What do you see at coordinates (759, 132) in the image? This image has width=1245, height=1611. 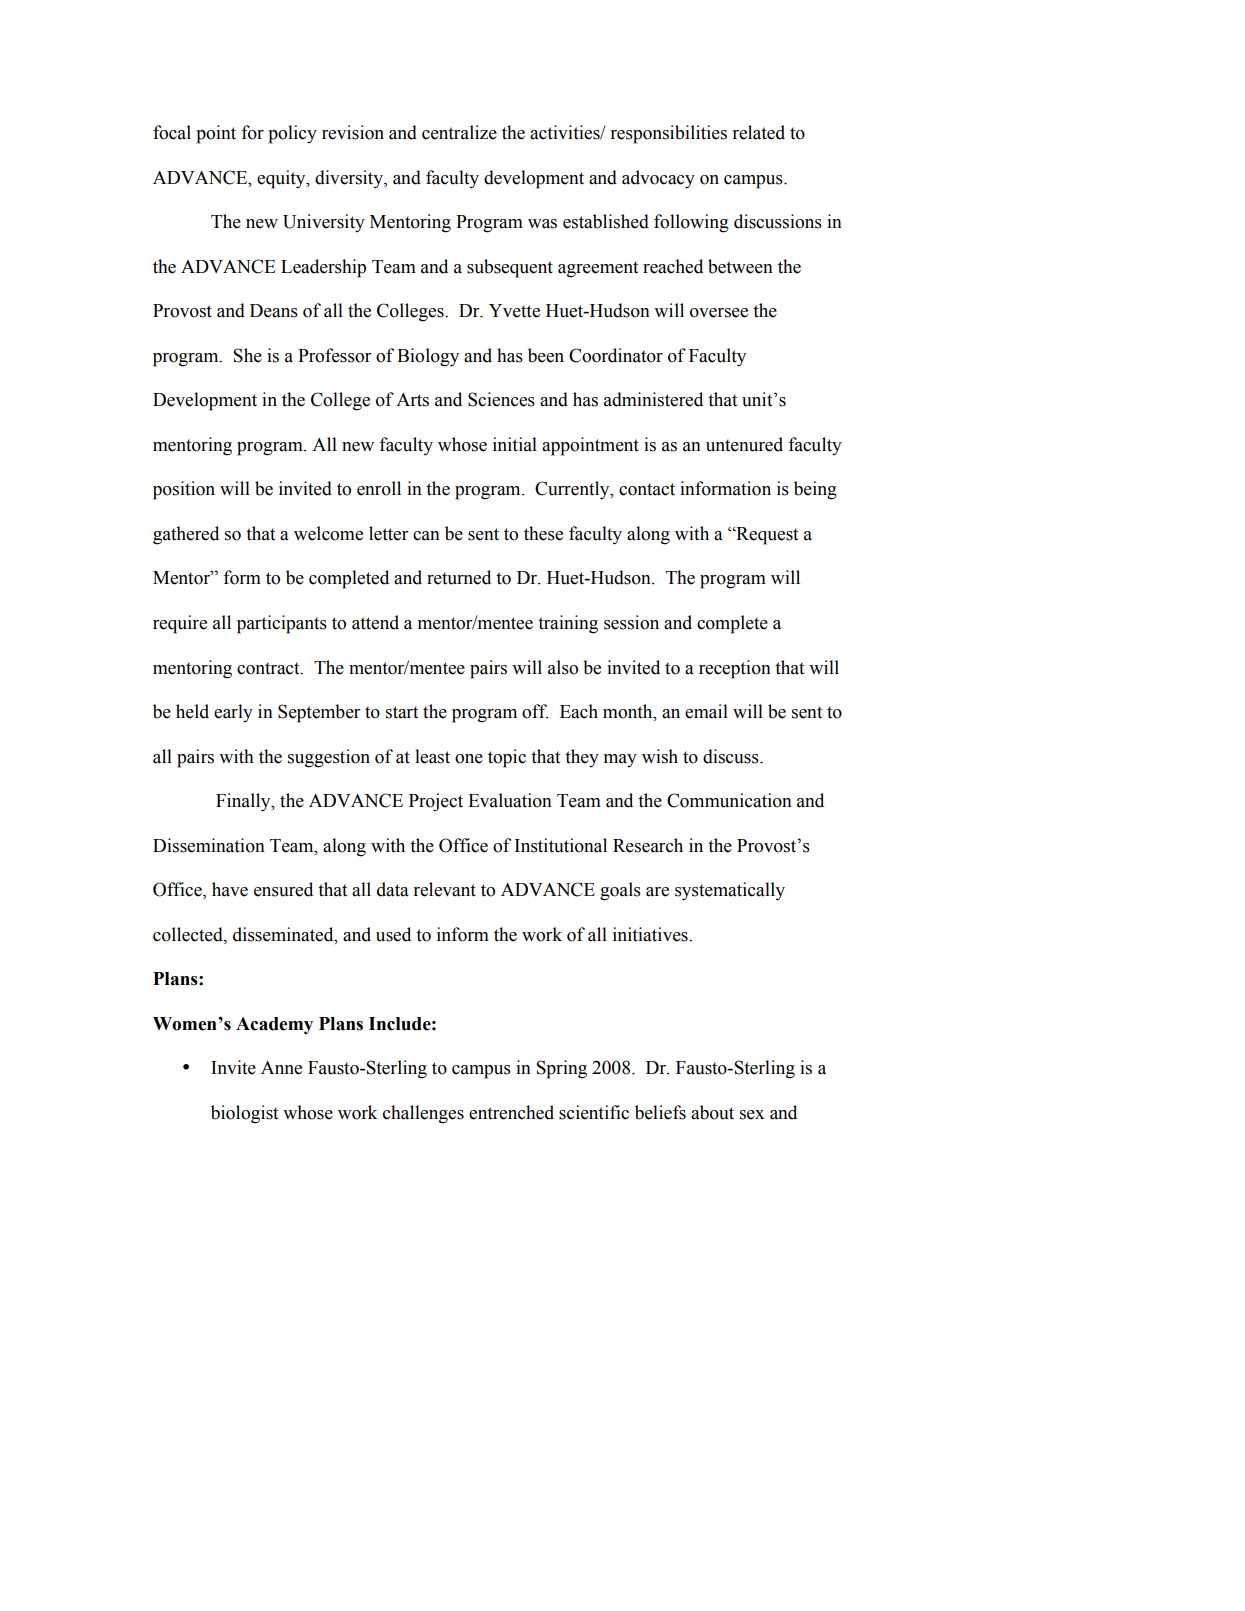 I see `related` at bounding box center [759, 132].
